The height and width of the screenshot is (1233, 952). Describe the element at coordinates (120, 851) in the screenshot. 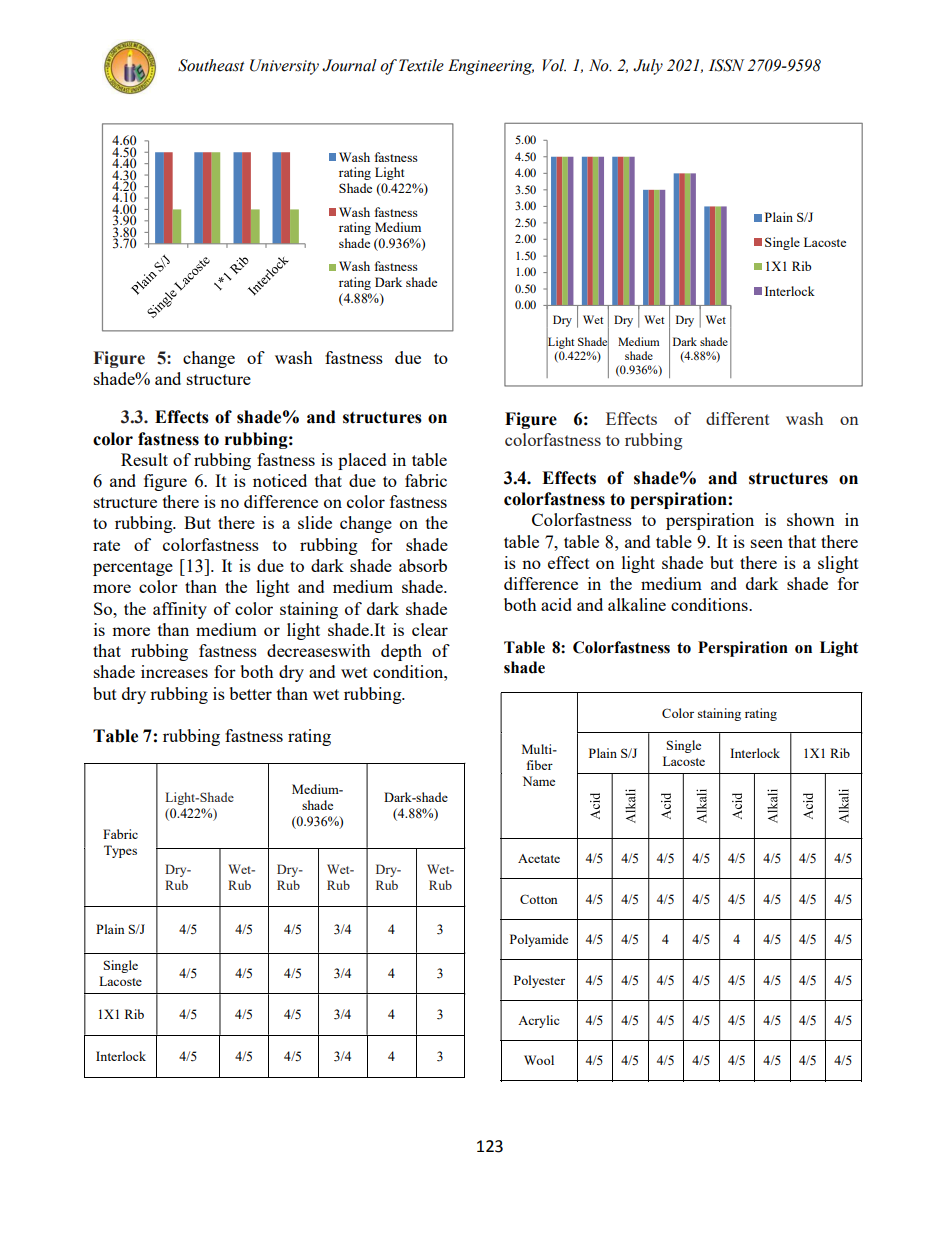

I see `Types` at that location.
